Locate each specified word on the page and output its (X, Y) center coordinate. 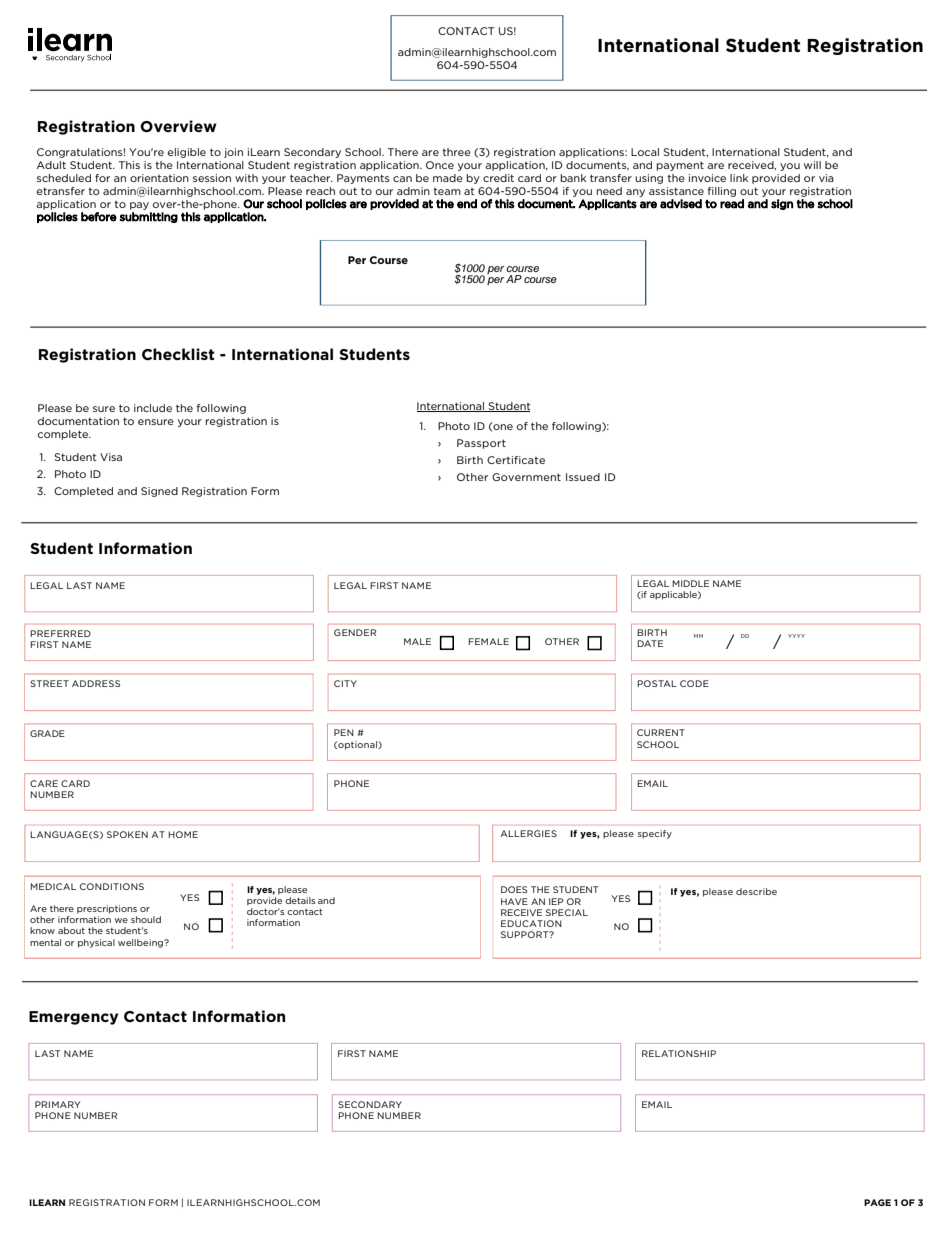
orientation (159, 178)
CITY (345, 683)
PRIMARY (57, 1104)
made (448, 178)
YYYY (796, 636)
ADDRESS (96, 683)
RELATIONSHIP (679, 1053)
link (739, 178)
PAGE (877, 1202)
